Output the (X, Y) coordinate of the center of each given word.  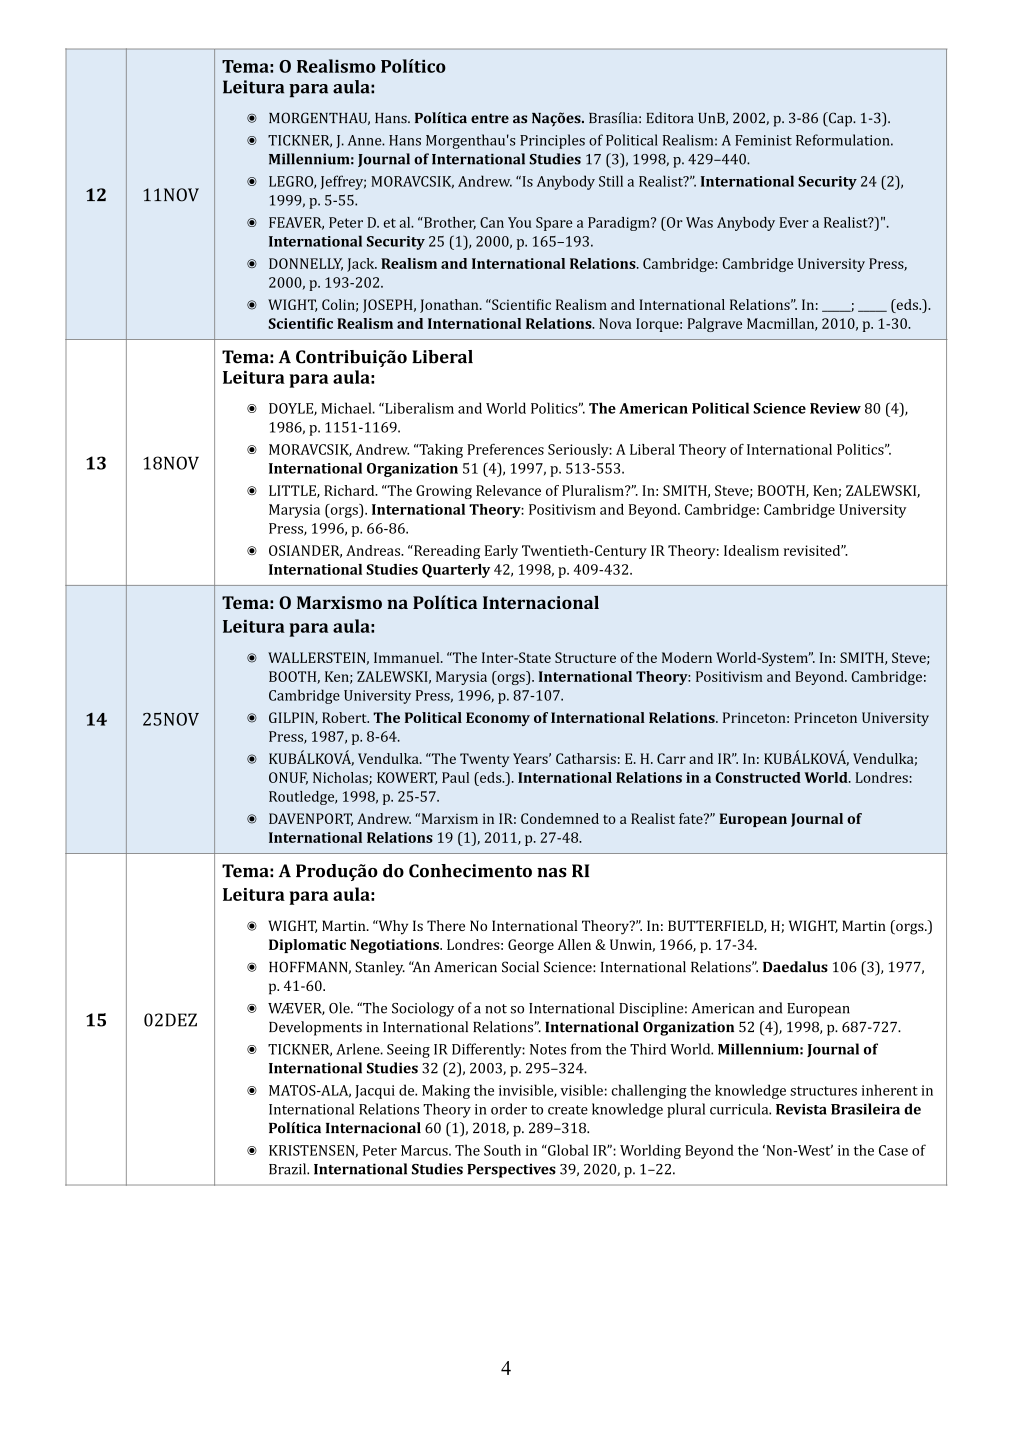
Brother (449, 223)
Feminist (763, 140)
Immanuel (408, 657)
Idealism (751, 550)
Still (611, 181)
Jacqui (375, 1092)
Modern (687, 657)
